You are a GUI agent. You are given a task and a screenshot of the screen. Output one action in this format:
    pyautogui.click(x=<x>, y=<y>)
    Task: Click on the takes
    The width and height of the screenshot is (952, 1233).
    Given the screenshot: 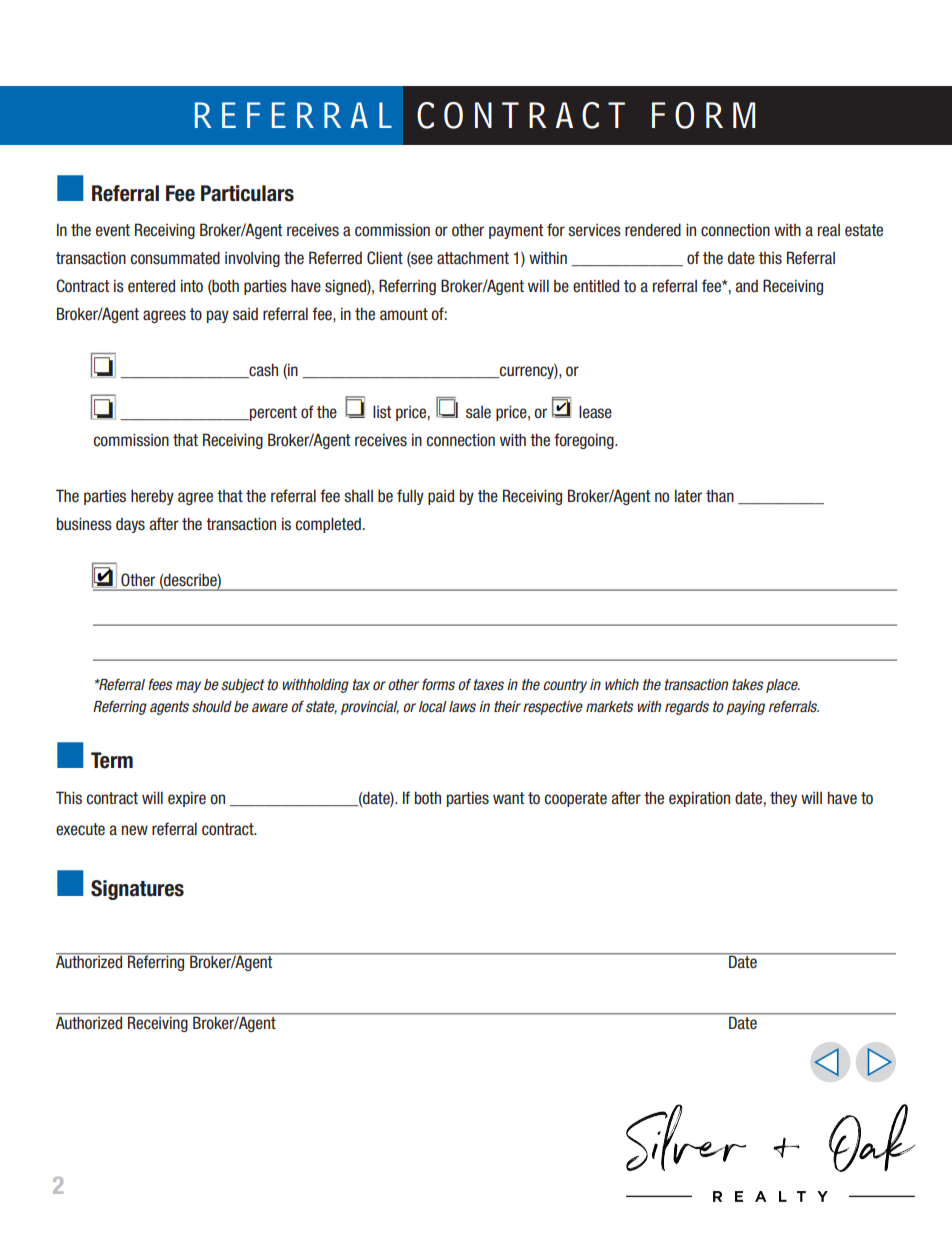 What is the action you would take?
    pyautogui.click(x=747, y=684)
